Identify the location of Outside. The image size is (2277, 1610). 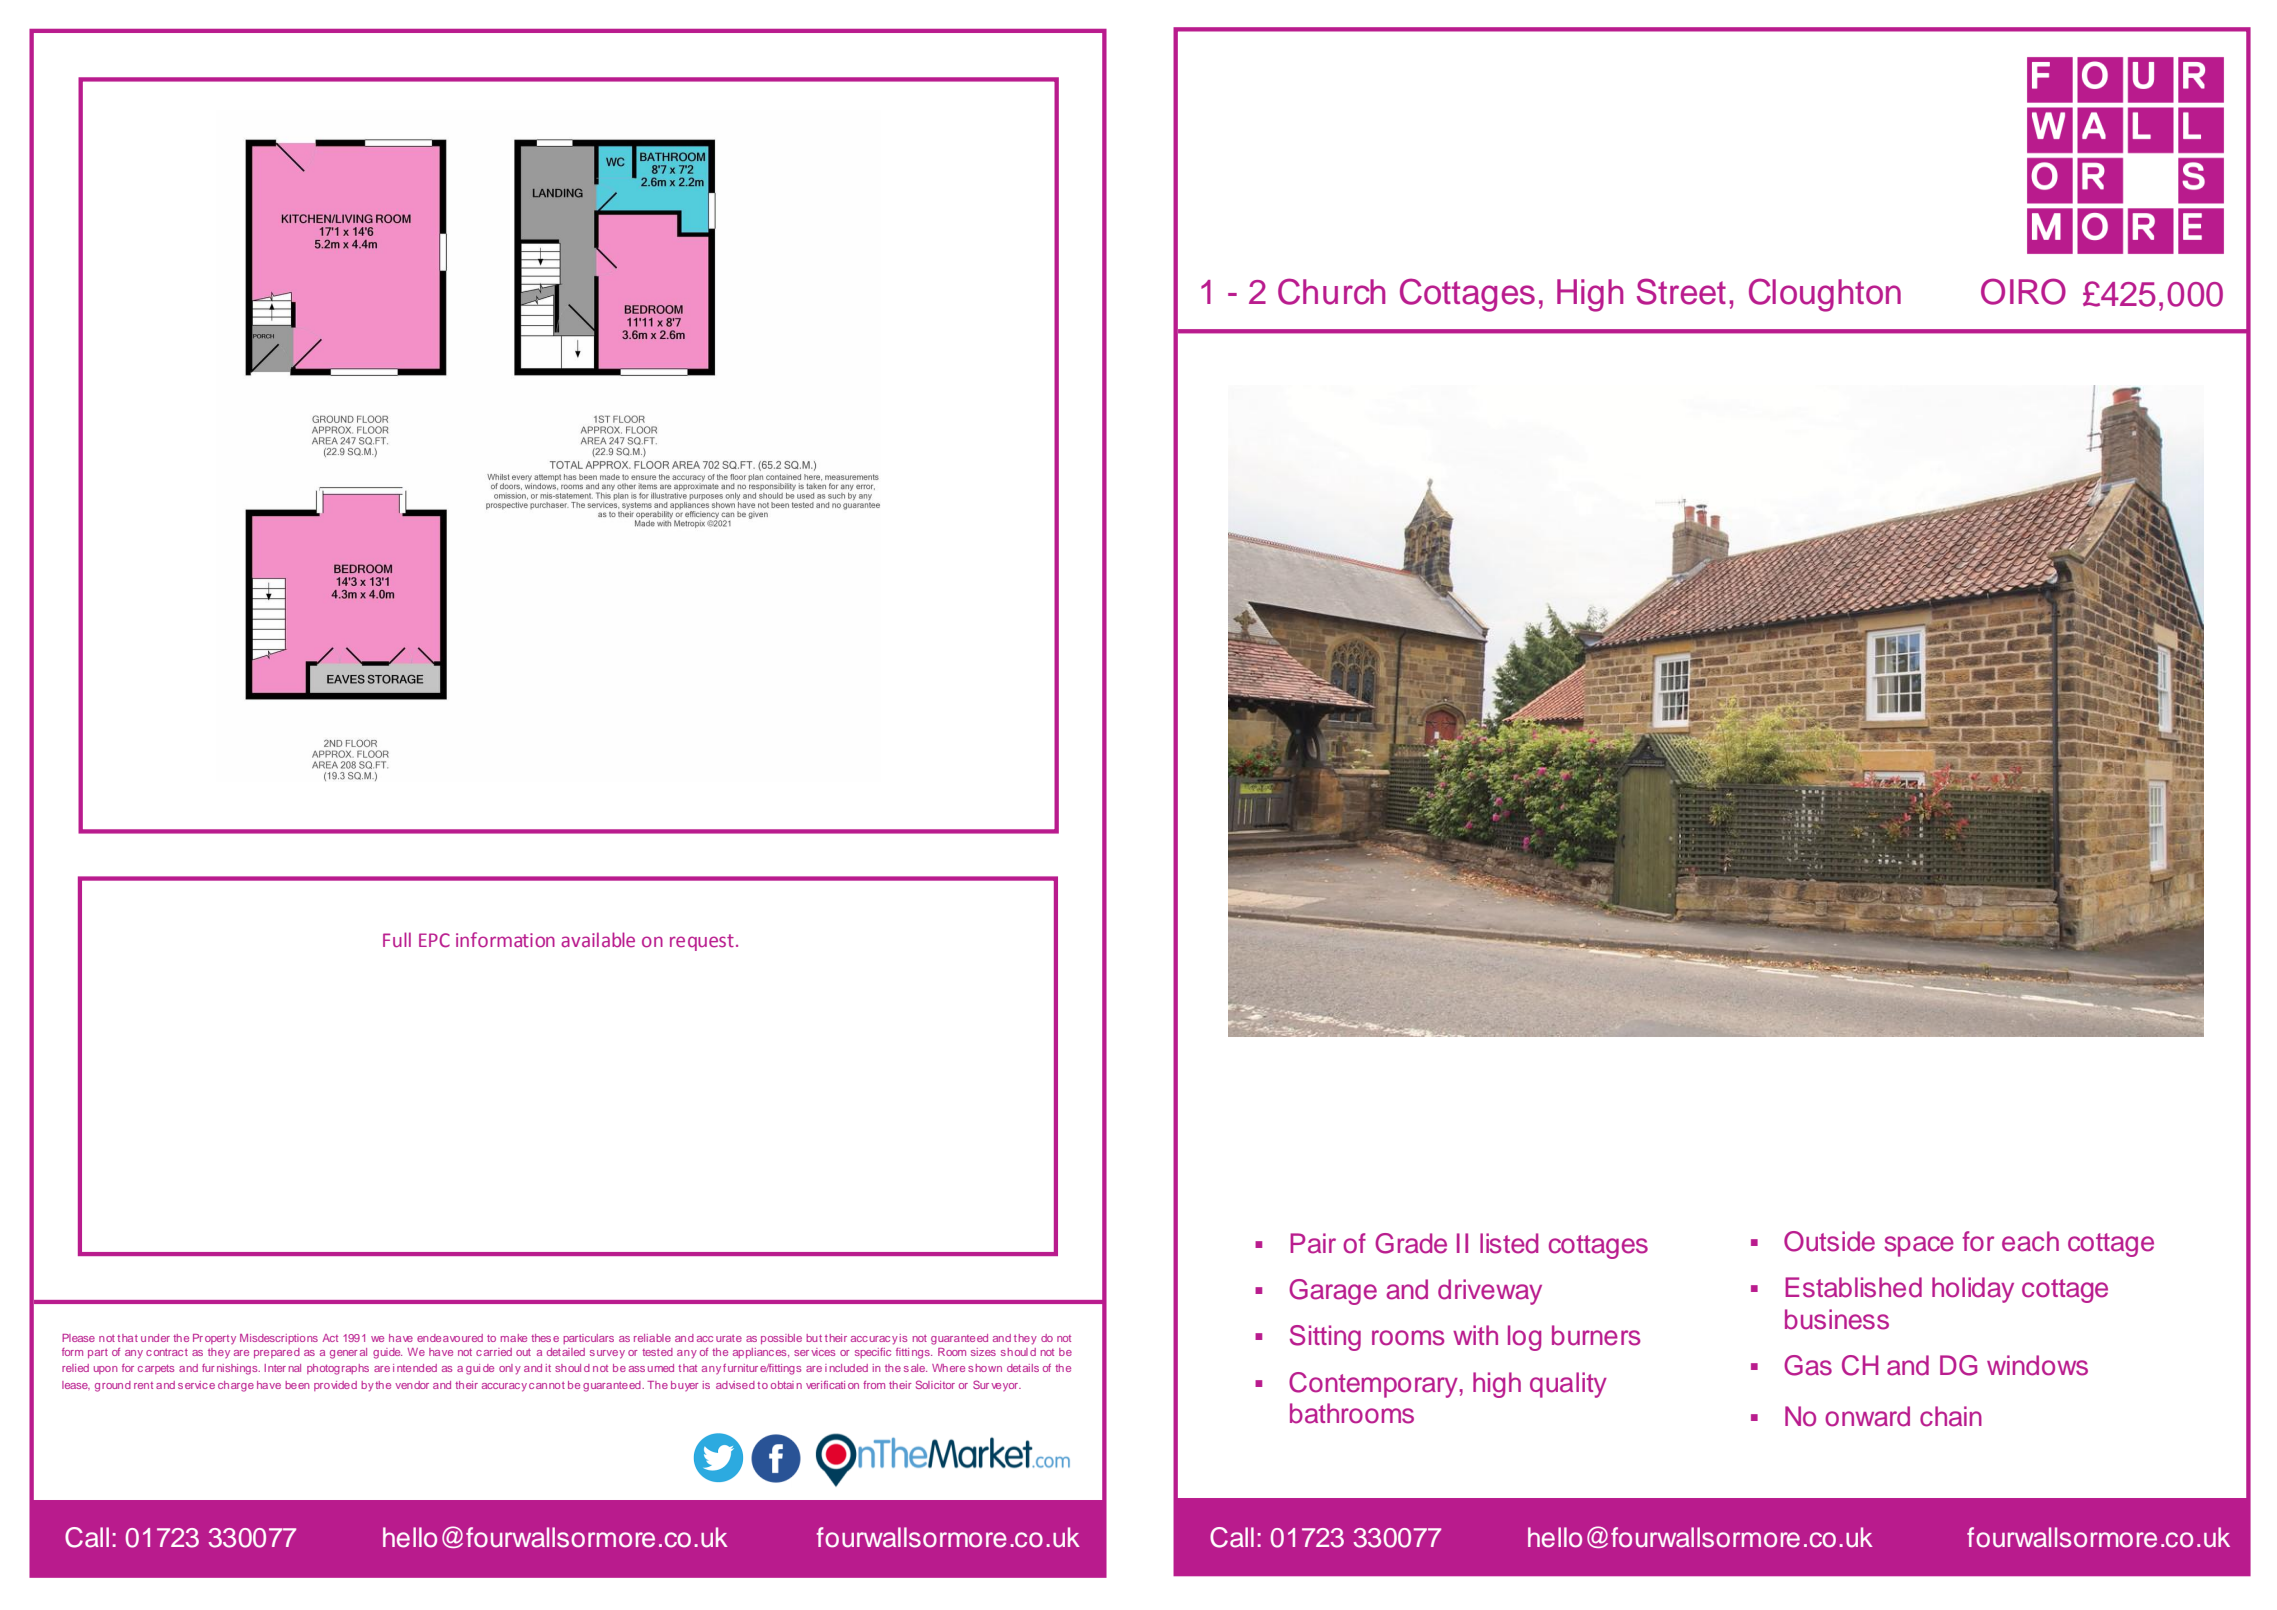
(1829, 1241).
